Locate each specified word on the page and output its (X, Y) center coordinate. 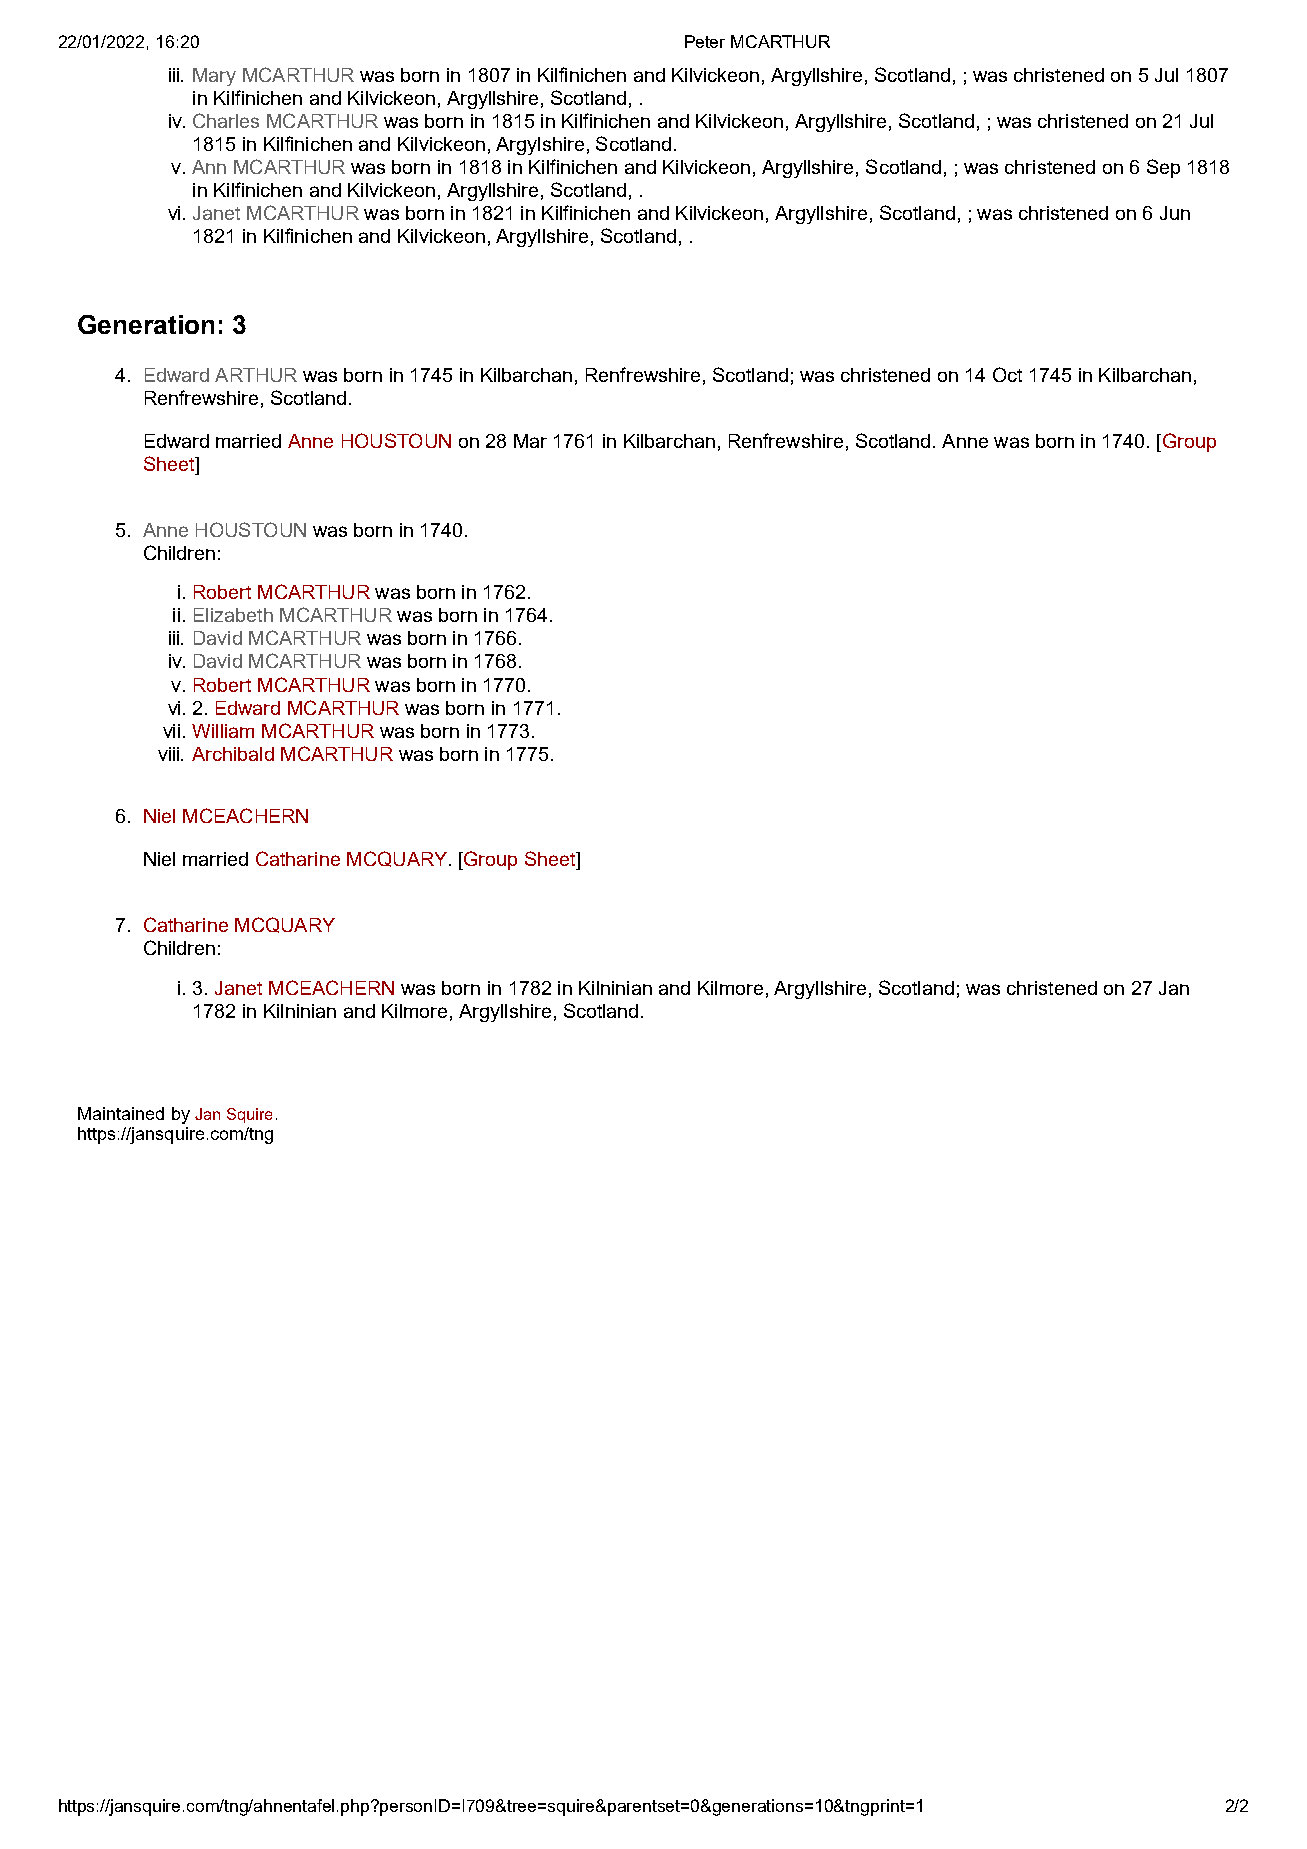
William (223, 731)
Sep (1163, 168)
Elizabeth (233, 615)
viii (170, 754)
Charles (226, 120)
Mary (214, 77)
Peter (705, 41)
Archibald (233, 754)
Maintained (121, 1113)
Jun (1175, 213)
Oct (1007, 374)
